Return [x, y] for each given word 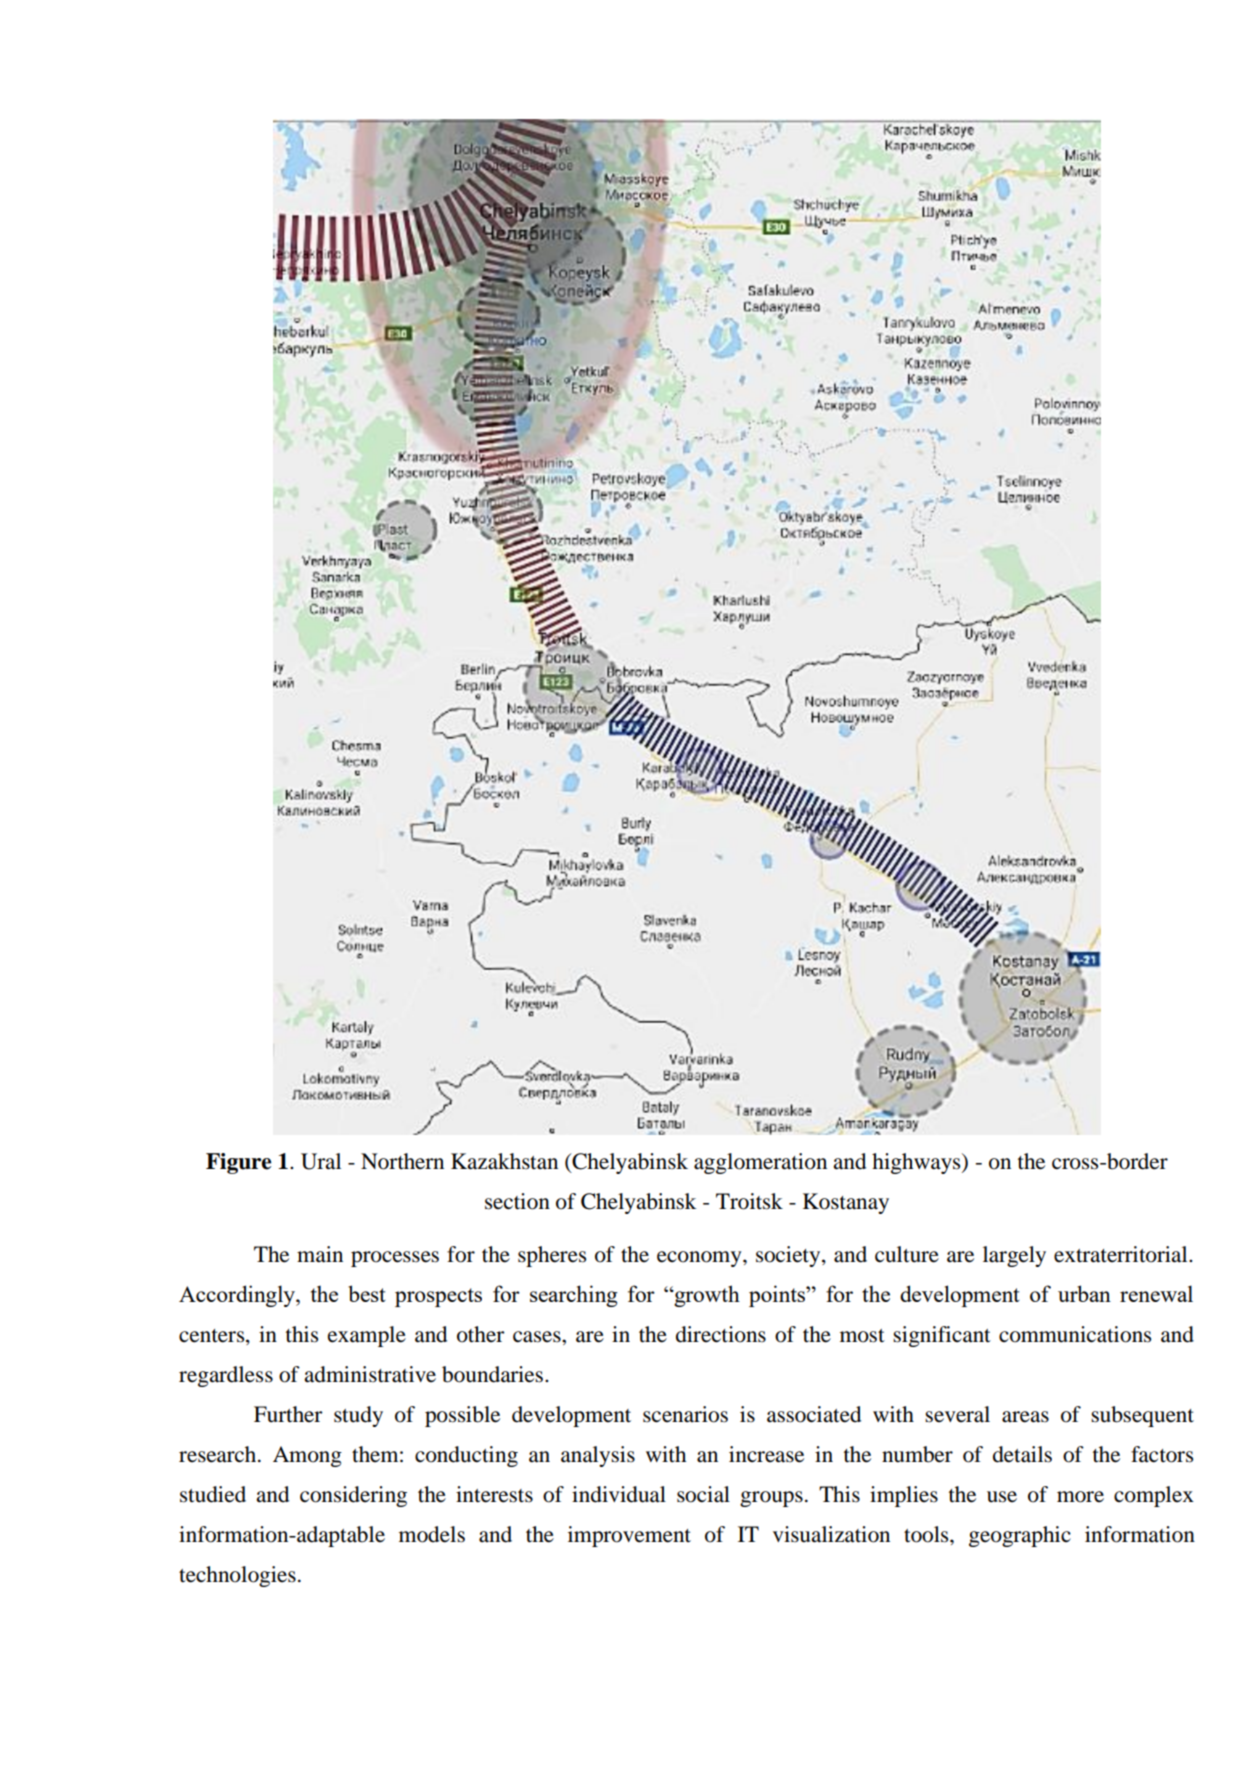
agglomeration [760, 1163]
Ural [321, 1161]
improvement [629, 1536]
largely [1014, 1256]
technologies [237, 1576]
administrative [370, 1374]
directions [721, 1334]
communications [1075, 1334]
